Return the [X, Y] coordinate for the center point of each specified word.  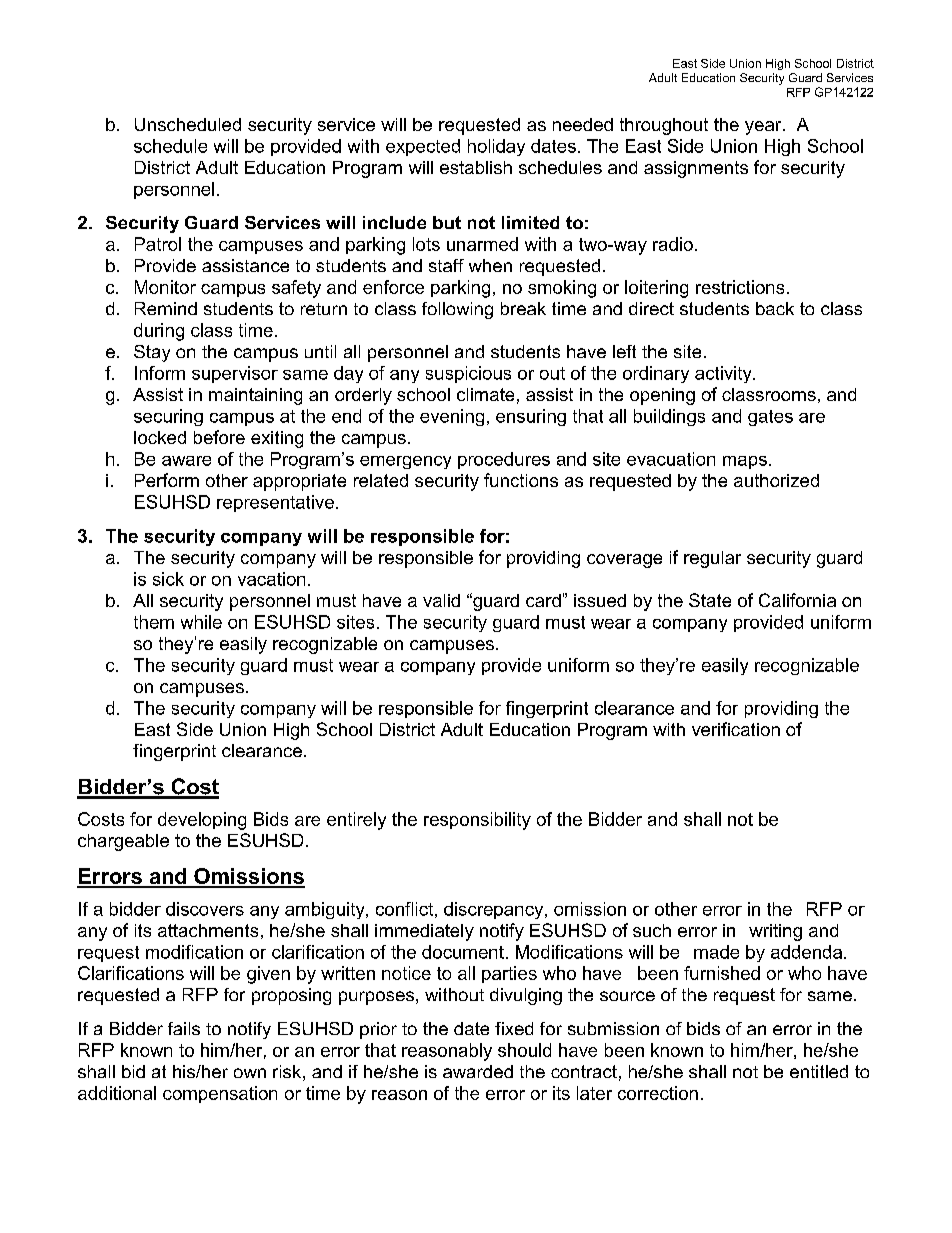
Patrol [158, 244]
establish [476, 167]
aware [186, 461]
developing [202, 821]
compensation [220, 1094]
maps [745, 462]
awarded [478, 1071]
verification [736, 729]
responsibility [477, 821]
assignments [696, 169]
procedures [504, 460]
